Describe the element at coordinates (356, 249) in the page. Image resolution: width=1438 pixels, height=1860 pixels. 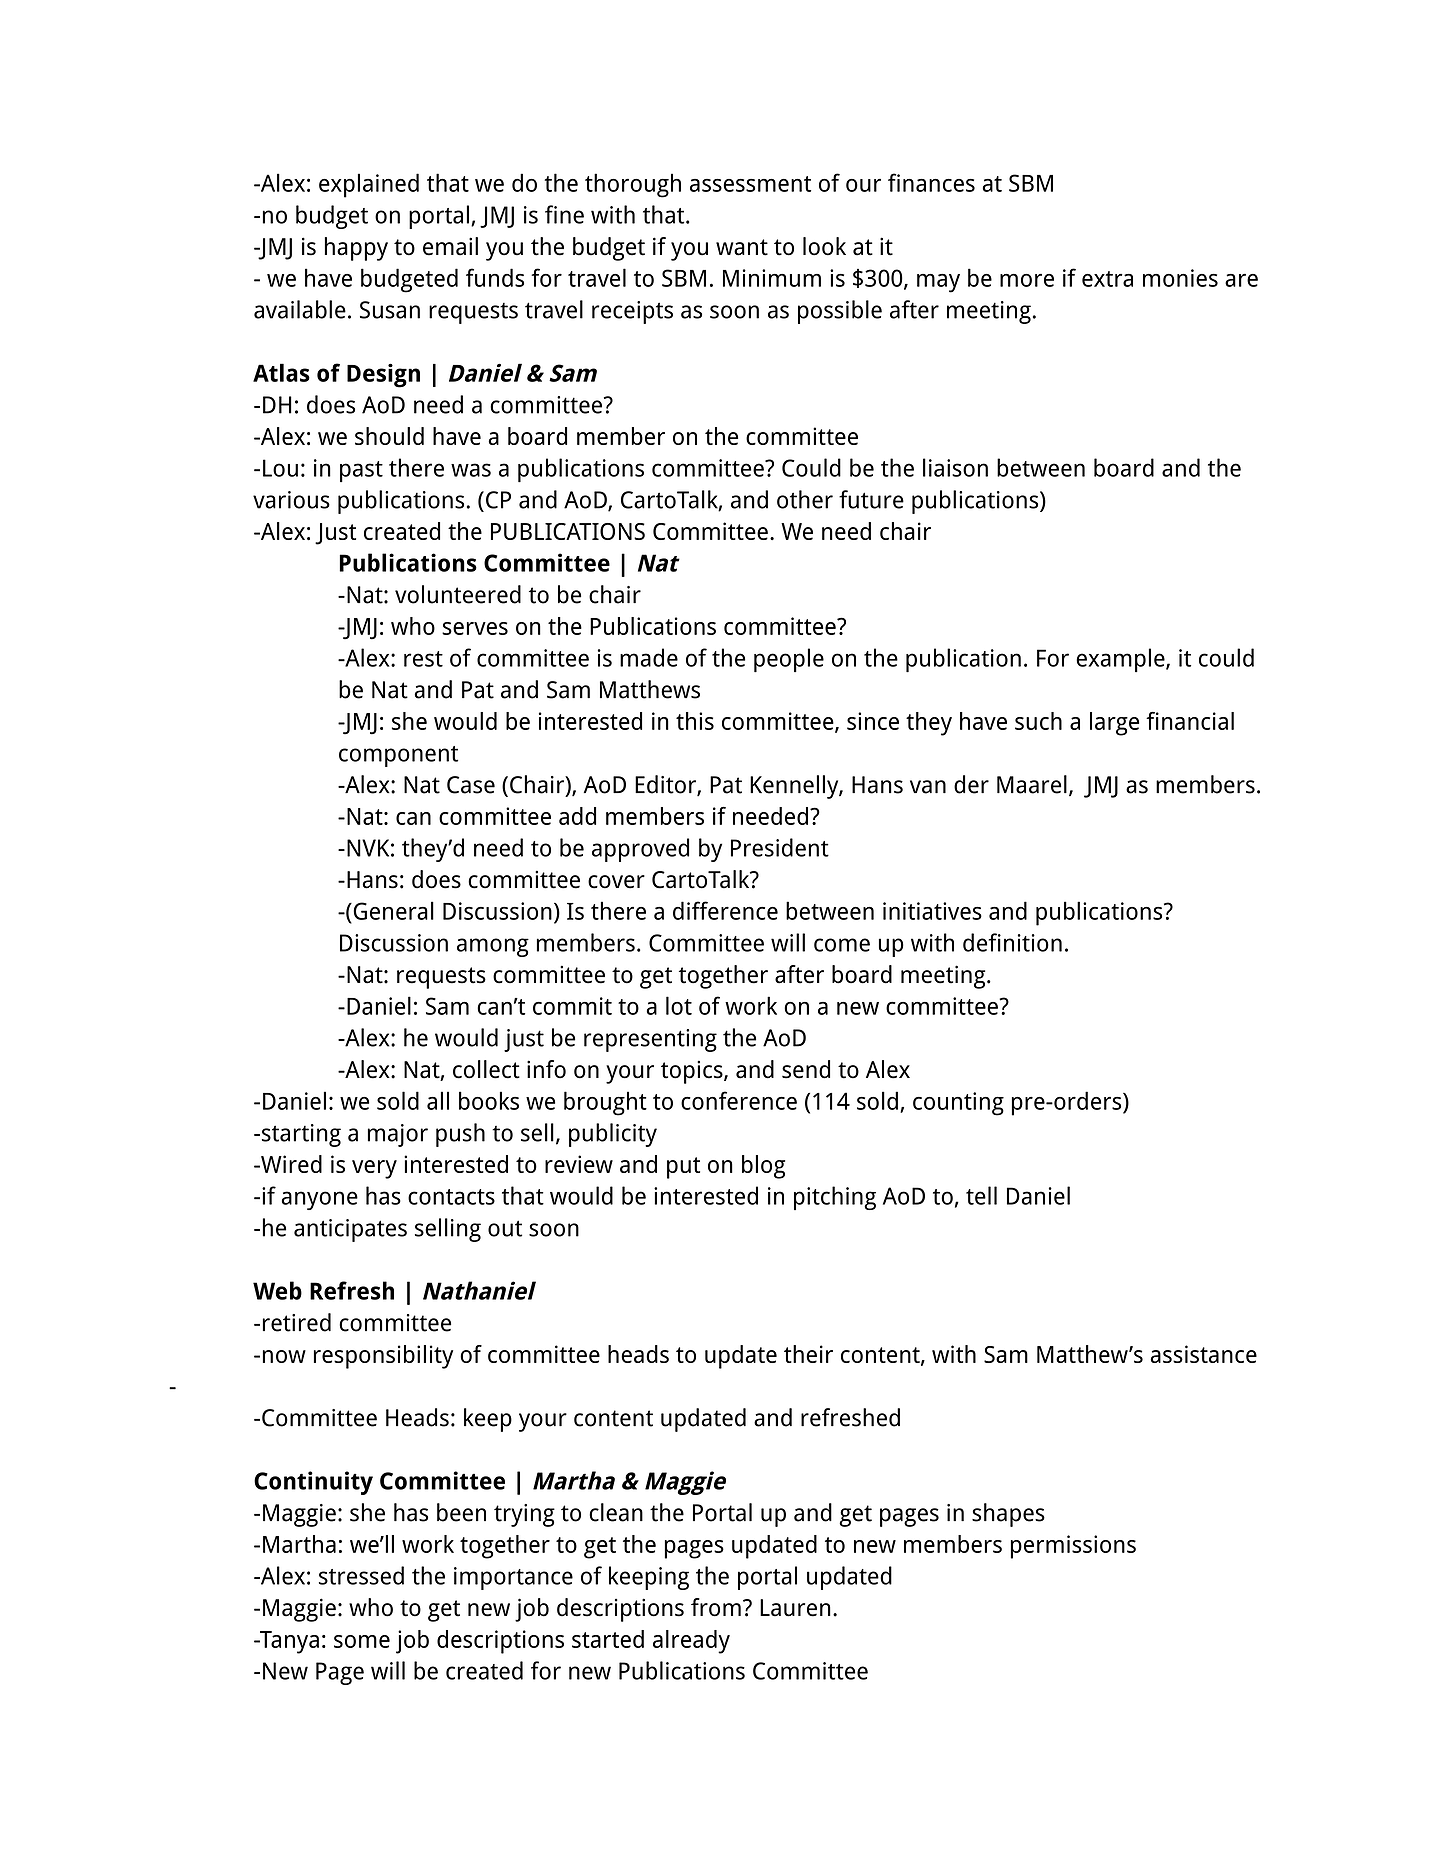
I see `happy` at that location.
